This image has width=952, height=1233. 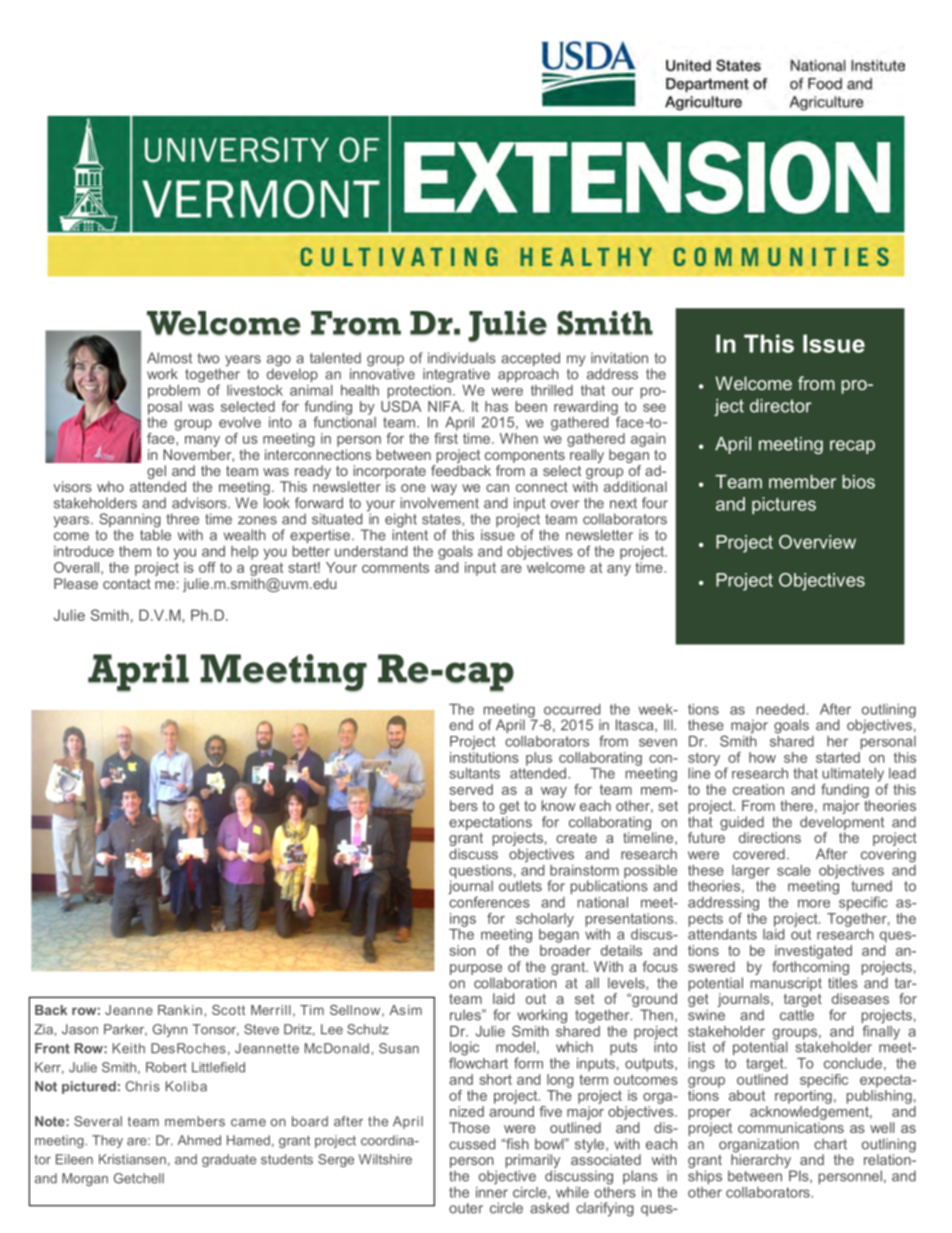 What do you see at coordinates (180, 1010) in the image?
I see `Rankin` at bounding box center [180, 1010].
